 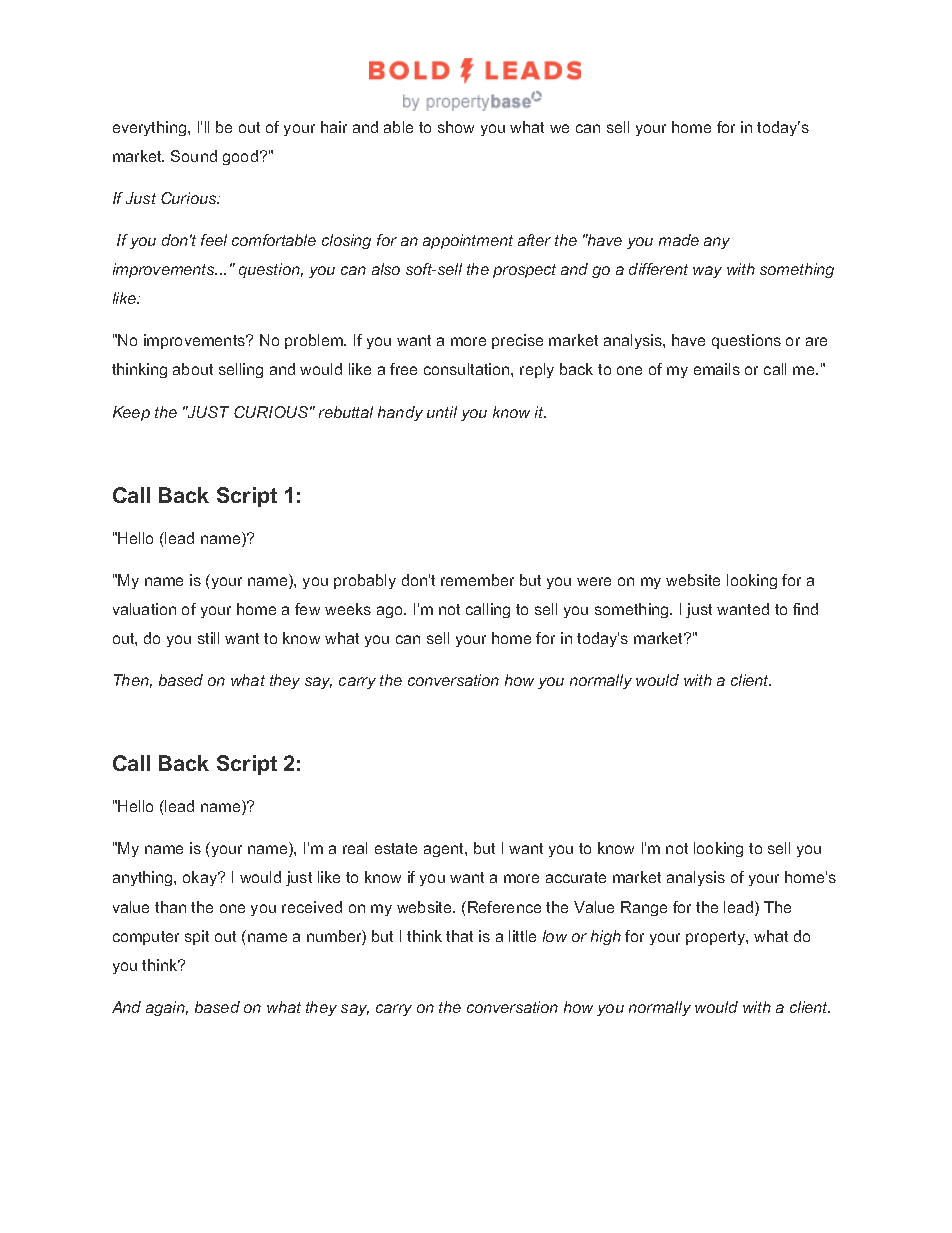 What do you see at coordinates (167, 1008) in the screenshot?
I see `again` at bounding box center [167, 1008].
